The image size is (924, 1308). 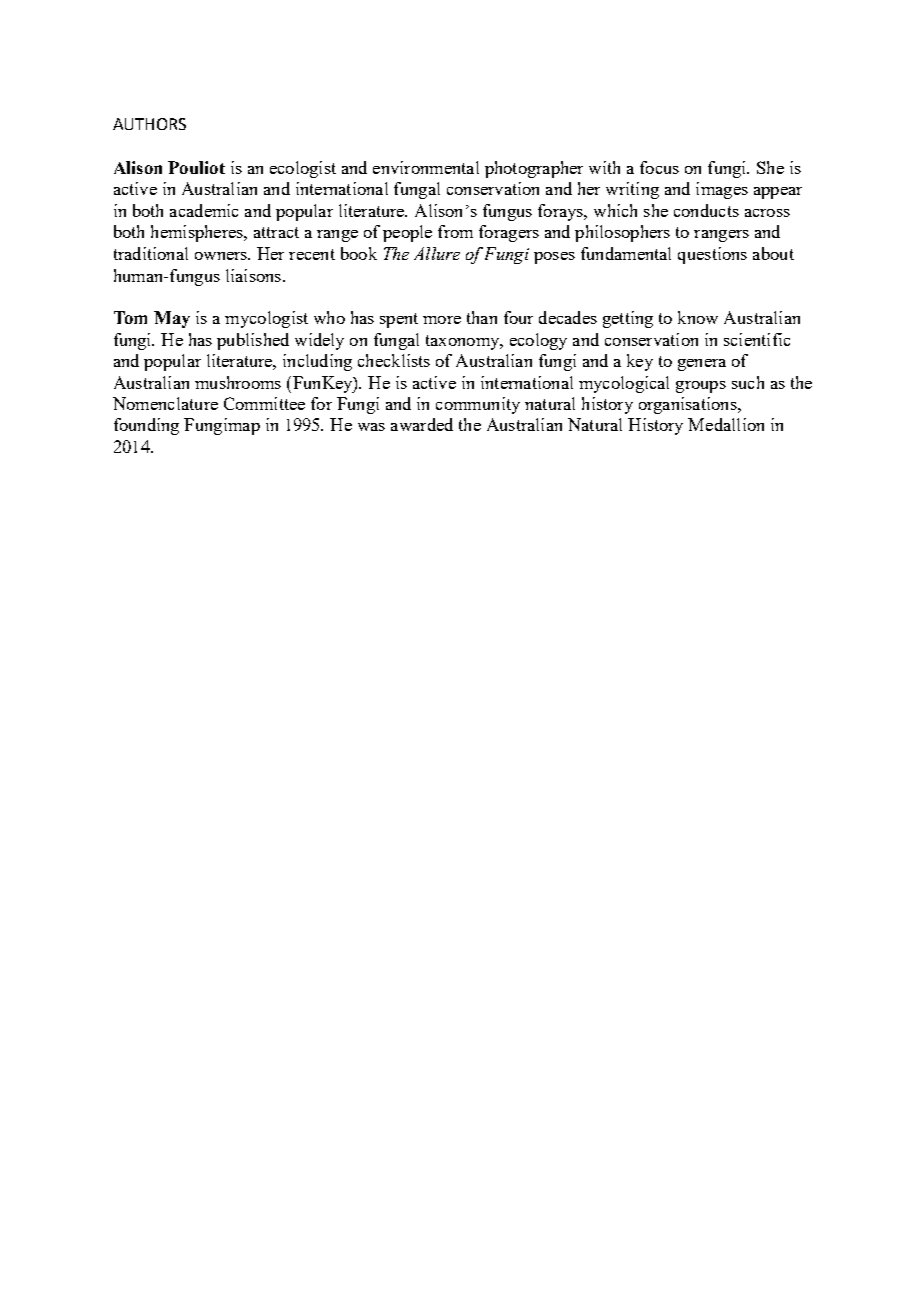 I want to click on liaisons, so click(x=255, y=275).
